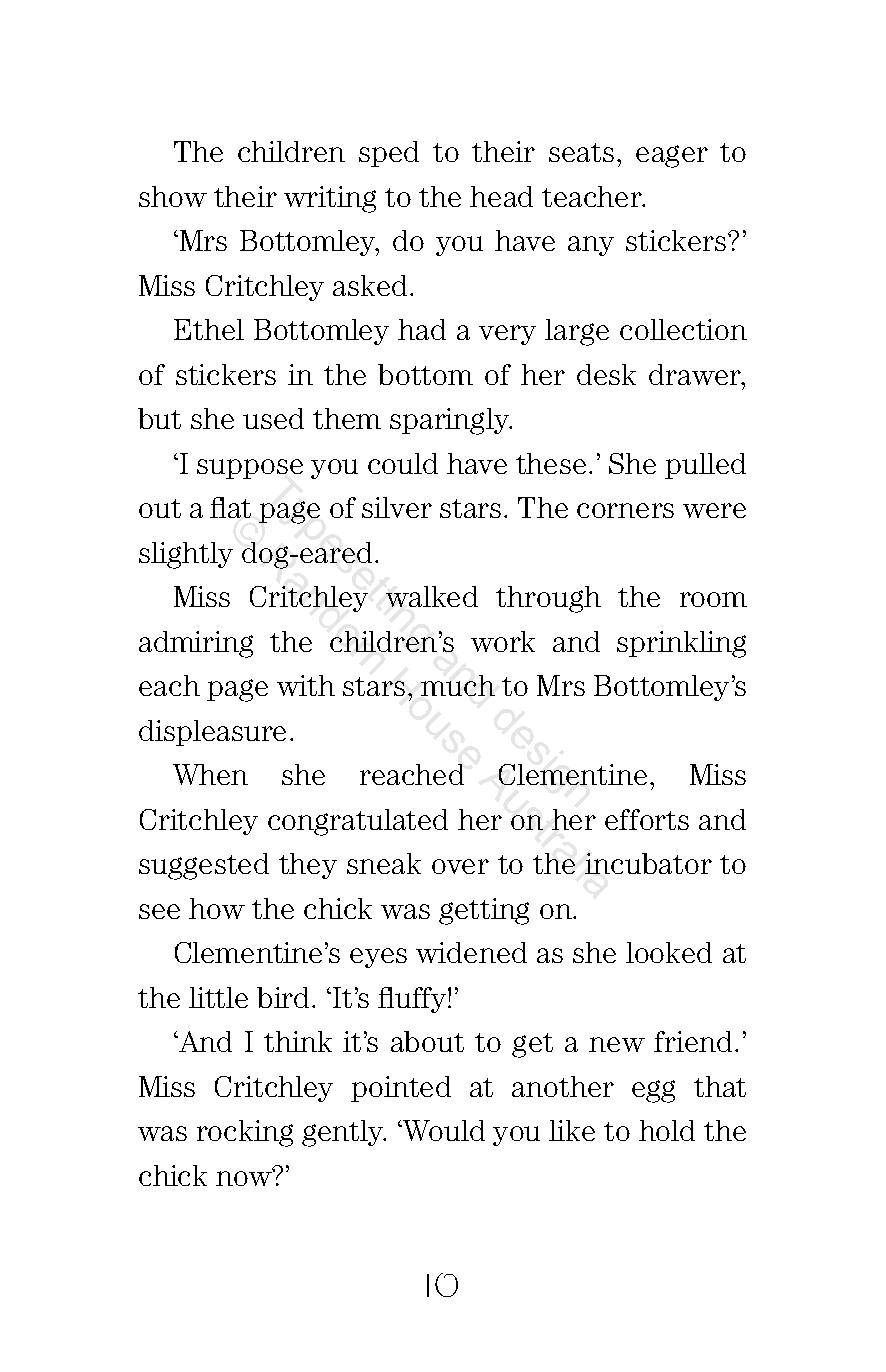  I want to click on sparingly, so click(451, 421).
